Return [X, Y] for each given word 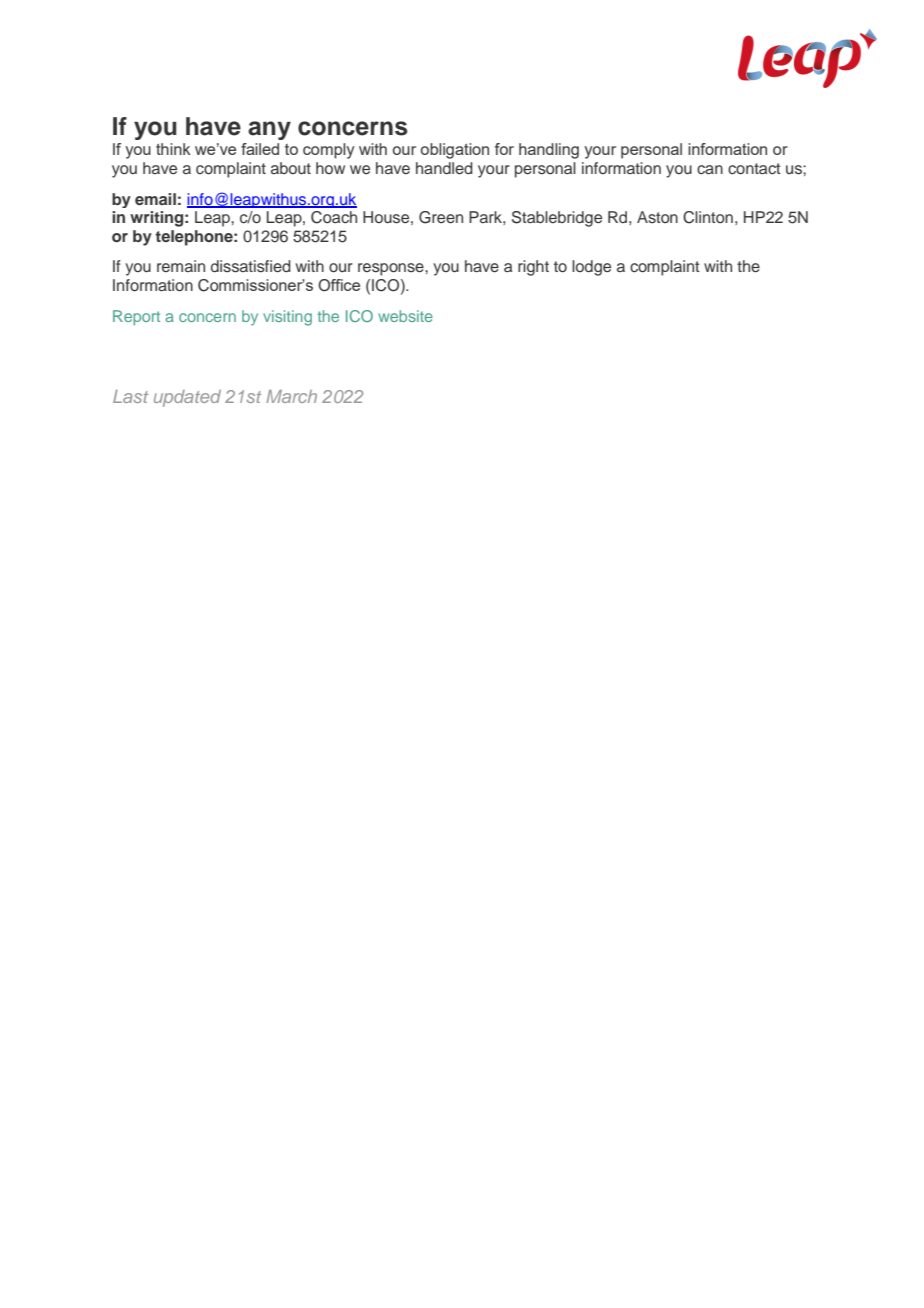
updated [187, 398]
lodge [591, 268]
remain [181, 266]
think [173, 149]
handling [549, 151]
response [392, 269]
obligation [455, 151]
